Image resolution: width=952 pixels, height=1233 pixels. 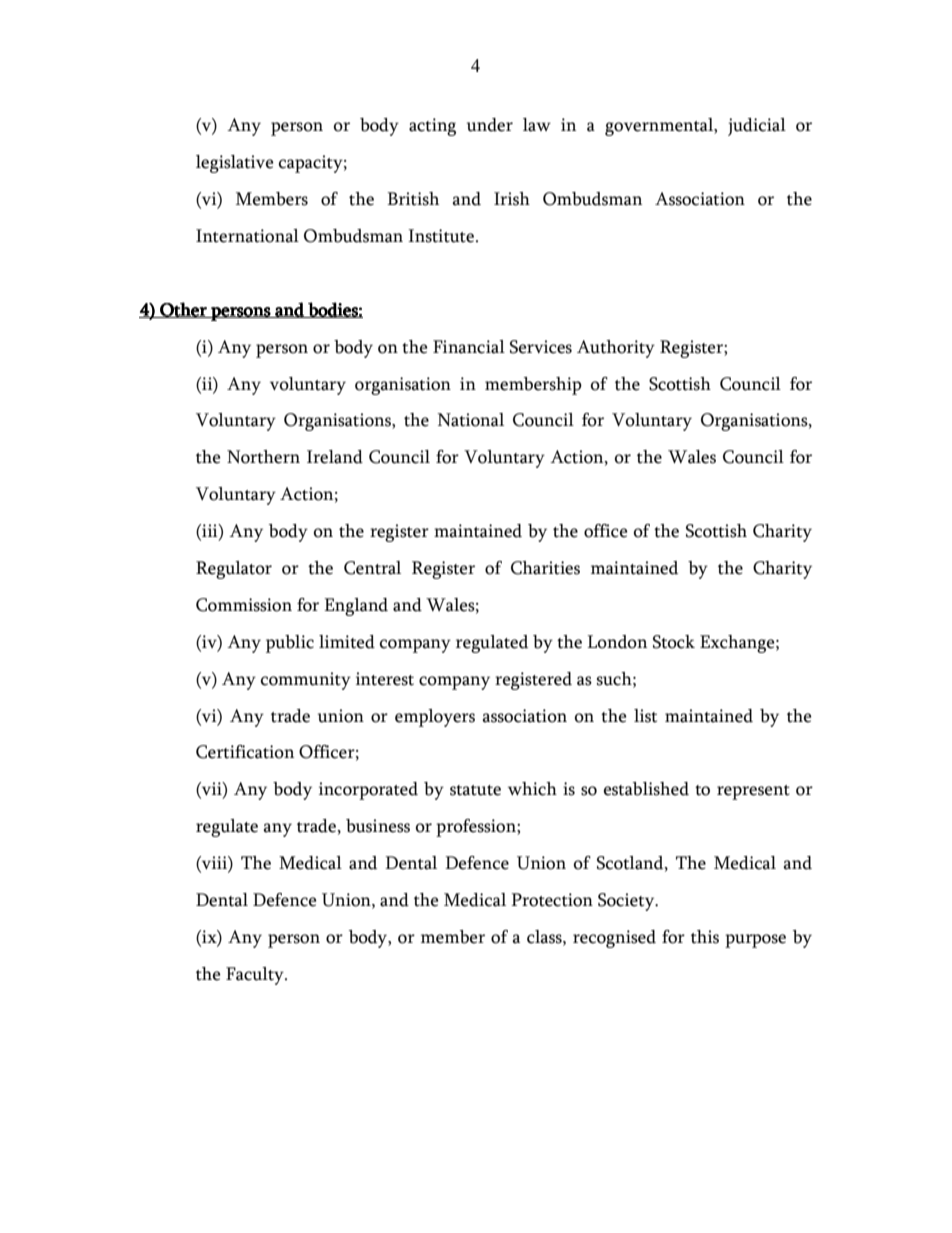 What do you see at coordinates (757, 127) in the image?
I see `judicial` at bounding box center [757, 127].
